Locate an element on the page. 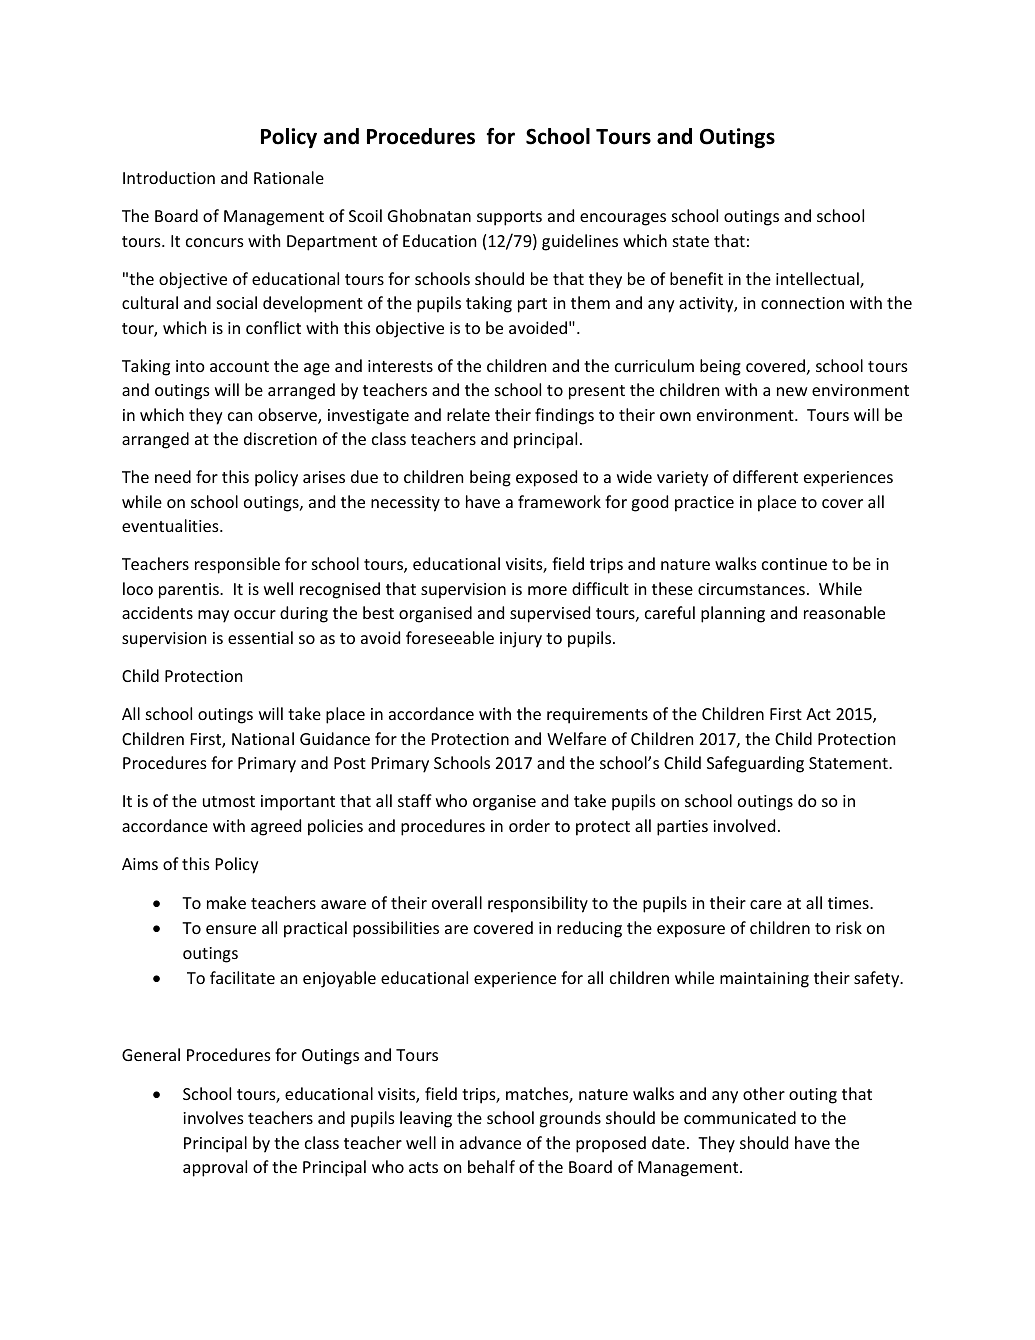  make is located at coordinates (226, 902).
